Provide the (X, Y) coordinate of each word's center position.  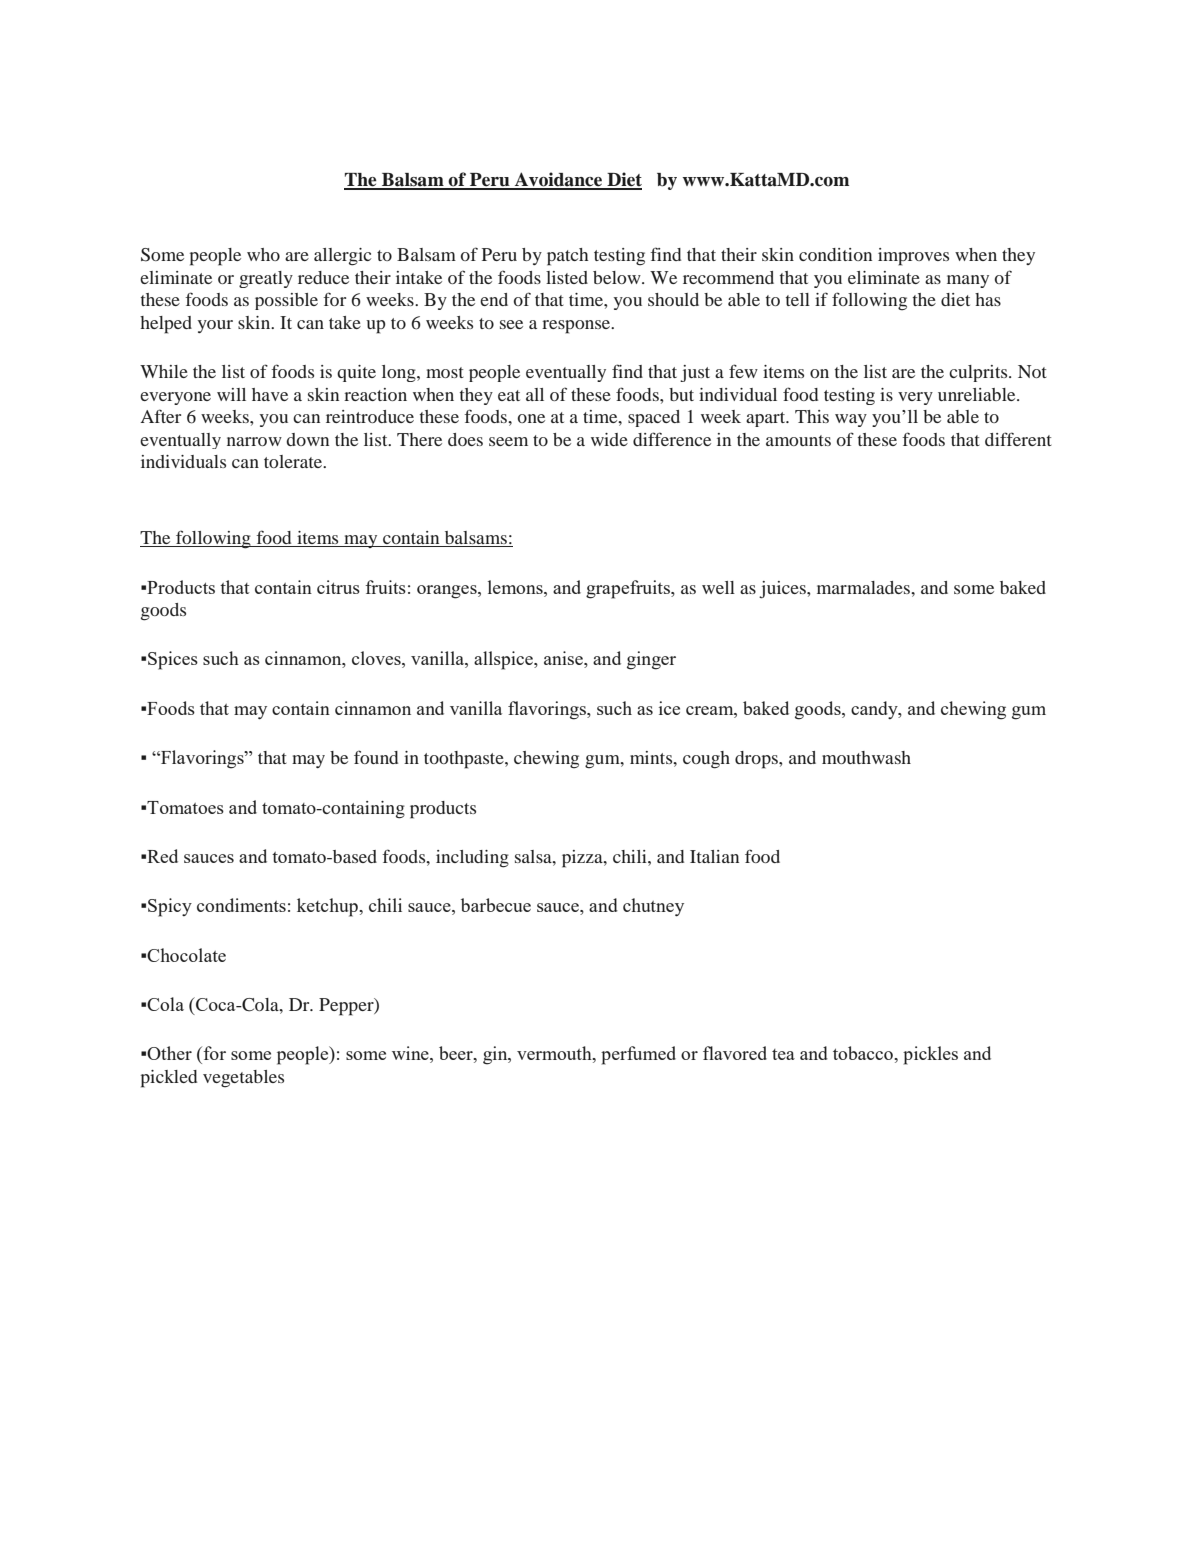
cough (706, 760)
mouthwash (866, 757)
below (618, 277)
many (968, 281)
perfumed (638, 1055)
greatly (266, 279)
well (718, 587)
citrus (338, 587)
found (376, 757)
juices (783, 590)
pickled (169, 1079)
